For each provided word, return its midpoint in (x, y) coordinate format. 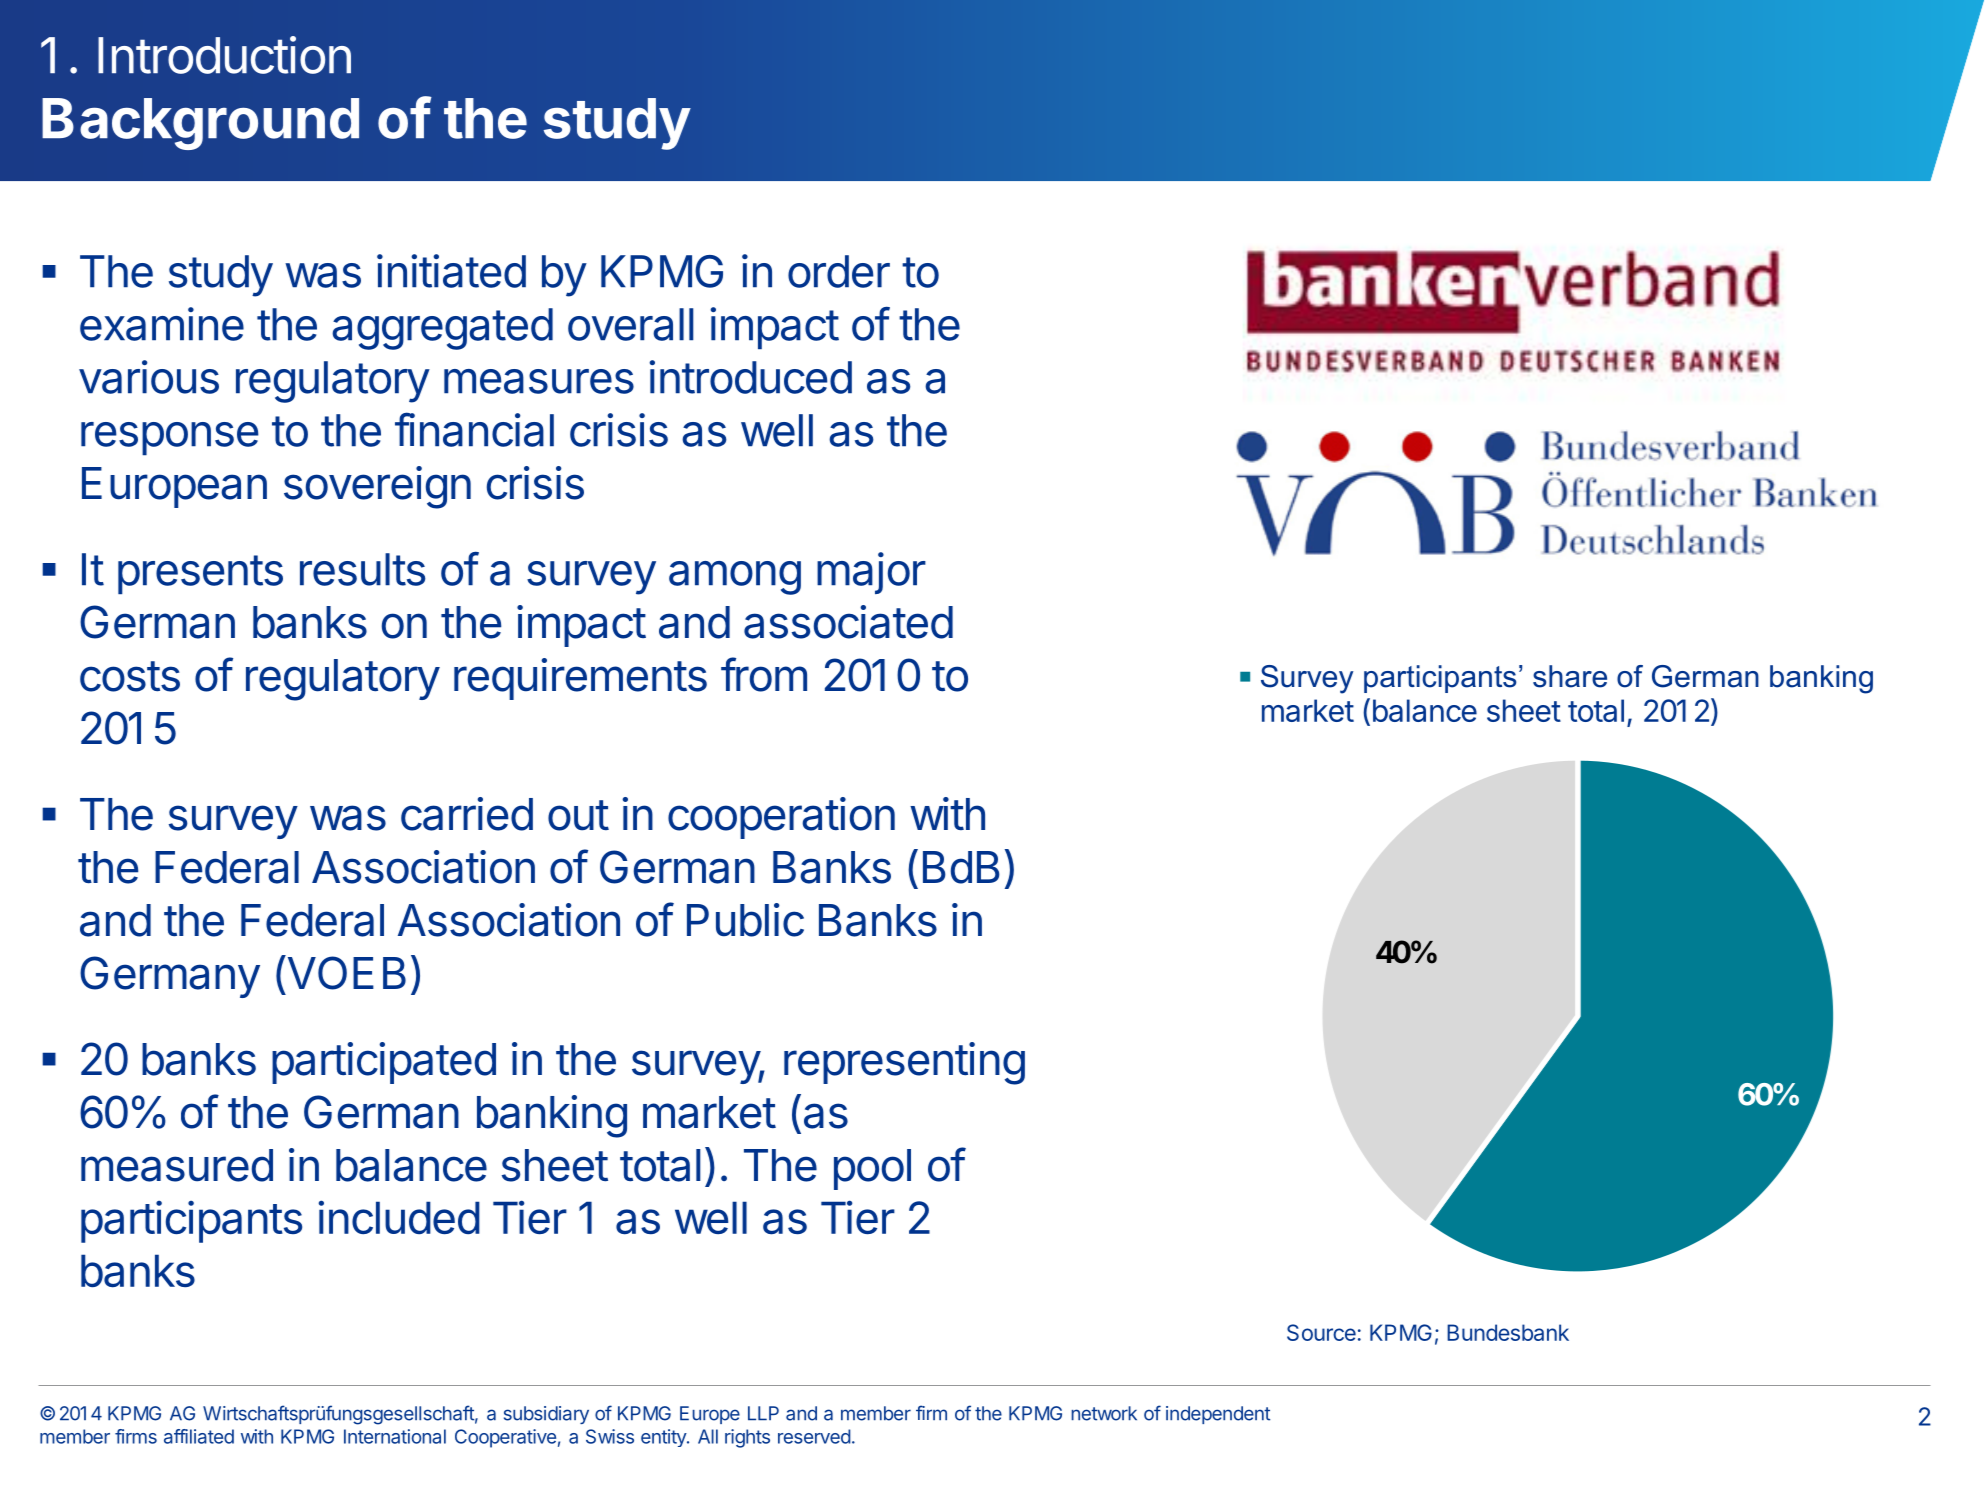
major (871, 573)
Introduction (224, 55)
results (362, 569)
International (395, 1436)
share (1570, 676)
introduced (750, 377)
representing (904, 1063)
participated (384, 1063)
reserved (814, 1436)
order (839, 271)
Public (745, 920)
